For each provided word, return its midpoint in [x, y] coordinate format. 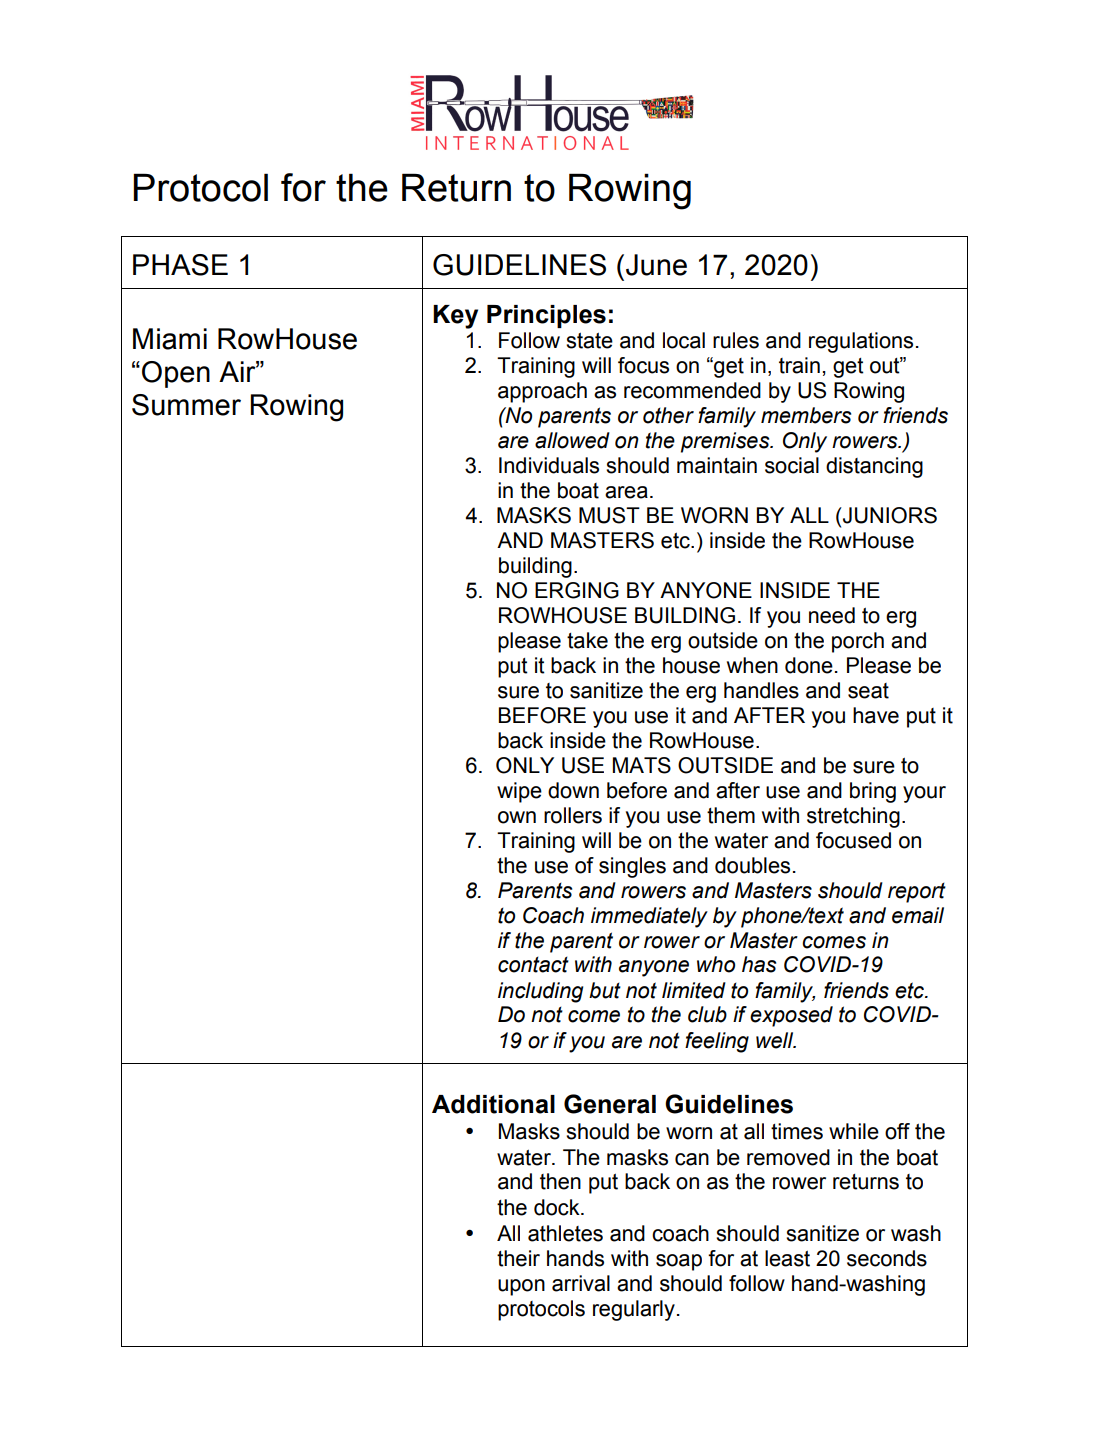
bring [873, 792]
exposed [791, 1016]
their [518, 1258]
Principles [546, 316]
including [540, 992]
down [573, 790]
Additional [493, 1104]
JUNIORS [889, 515]
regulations [861, 342]
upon [521, 1287]
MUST [609, 515]
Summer [186, 405]
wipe [519, 792]
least [787, 1258]
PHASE [180, 265]
